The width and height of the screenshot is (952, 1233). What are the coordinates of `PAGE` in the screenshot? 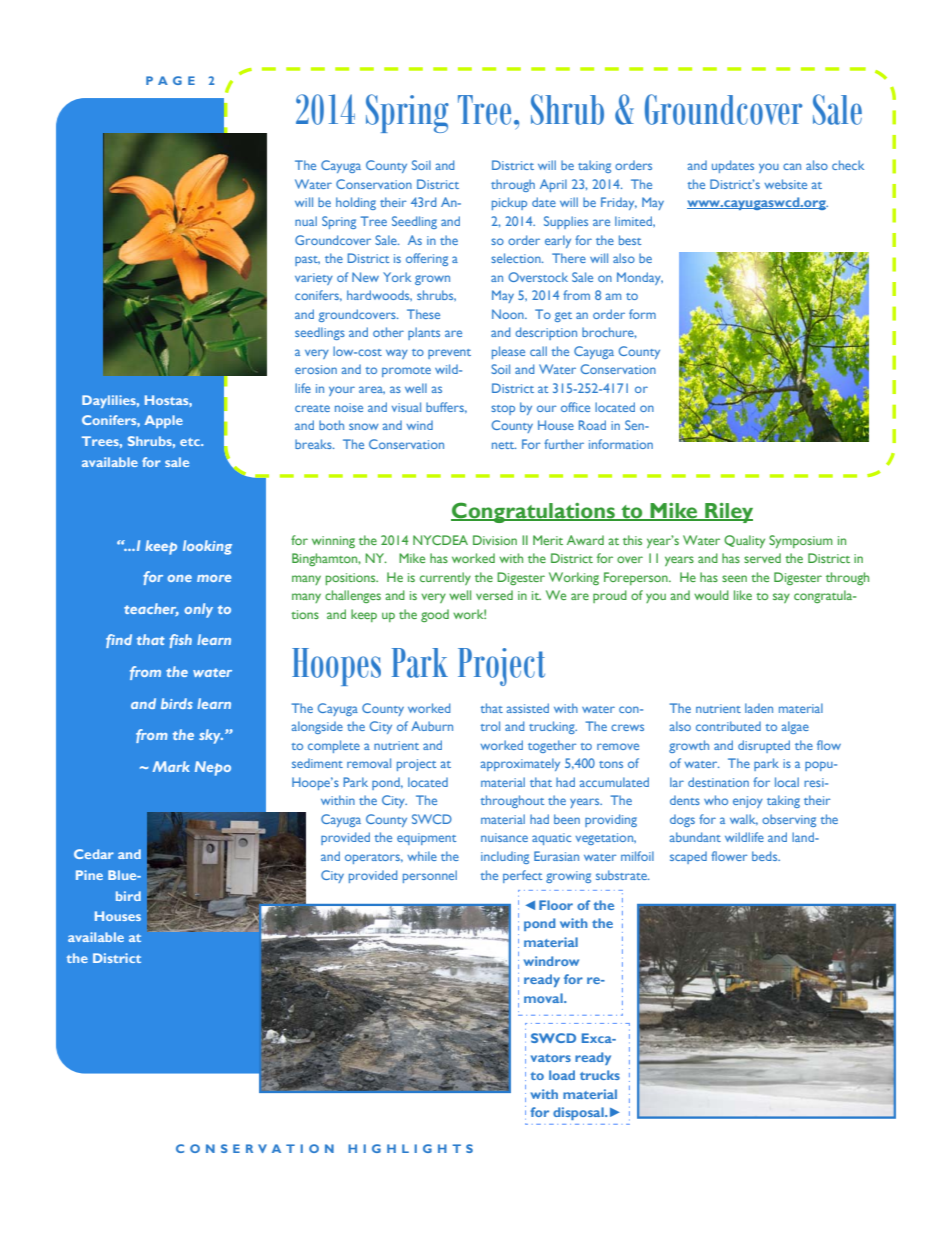 It's located at (170, 80).
